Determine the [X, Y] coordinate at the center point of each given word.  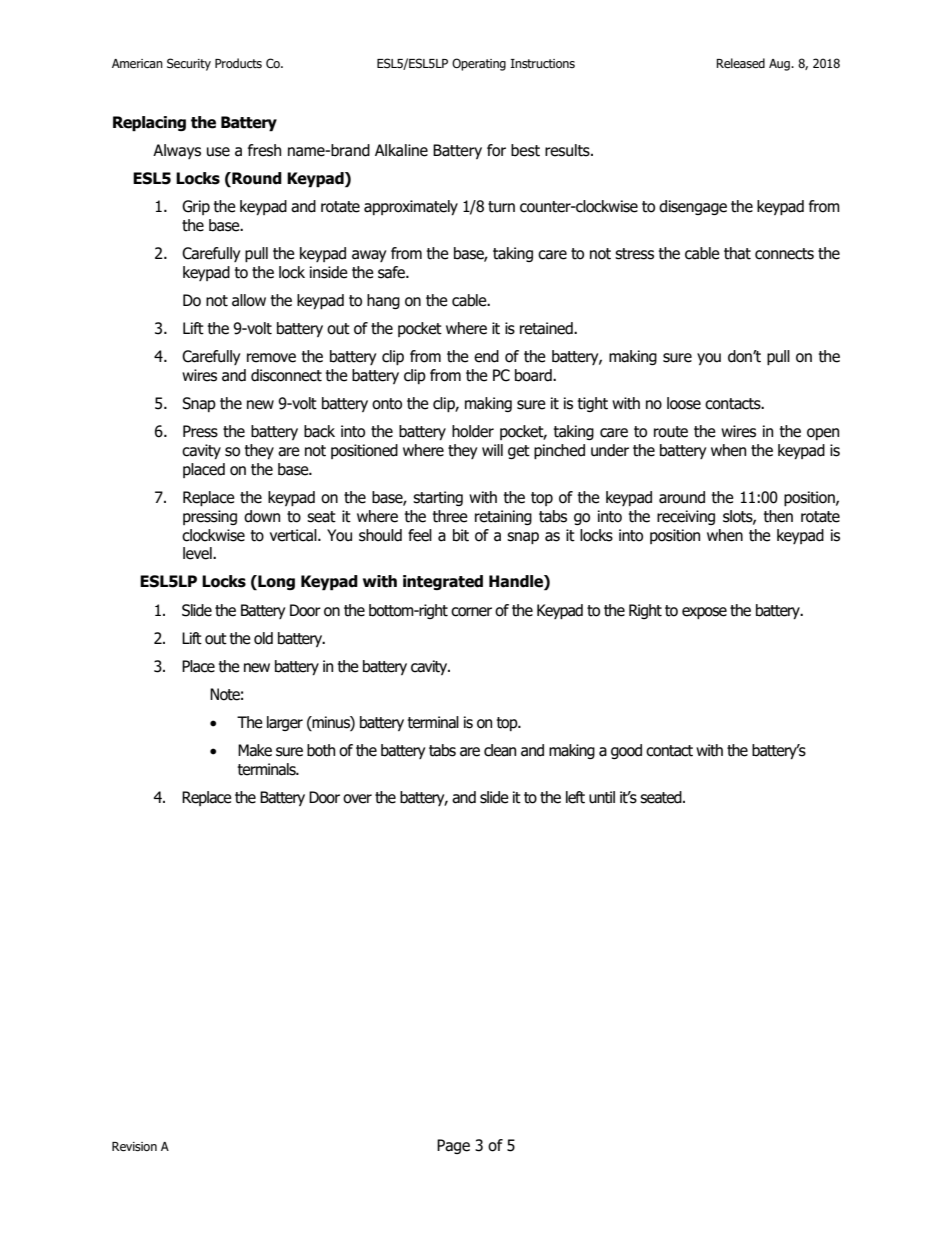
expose [704, 613]
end [486, 356]
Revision [134, 1146]
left [575, 797]
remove [271, 358]
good [626, 751]
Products [238, 63]
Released [740, 63]
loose [684, 403]
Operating [479, 64]
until [602, 797]
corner [471, 612]
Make [255, 750]
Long [275, 582]
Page [453, 1146]
